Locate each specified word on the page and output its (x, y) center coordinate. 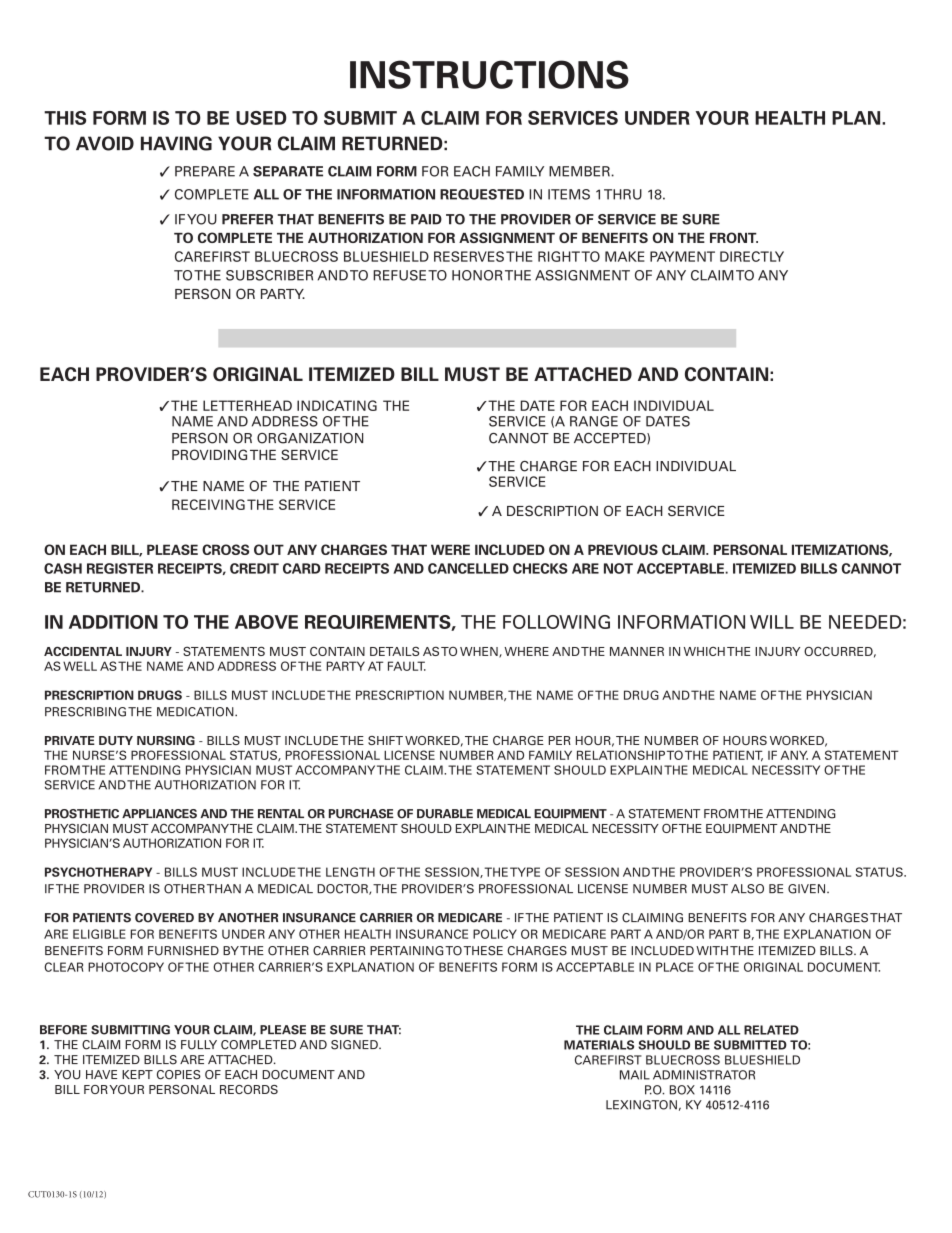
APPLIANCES (159, 814)
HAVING (176, 143)
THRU (623, 194)
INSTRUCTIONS (489, 74)
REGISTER (120, 568)
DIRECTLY (752, 256)
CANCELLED (468, 568)
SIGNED (355, 1045)
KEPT (137, 1074)
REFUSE (399, 275)
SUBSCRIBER (269, 275)
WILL (772, 622)
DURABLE (445, 814)
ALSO (747, 889)
